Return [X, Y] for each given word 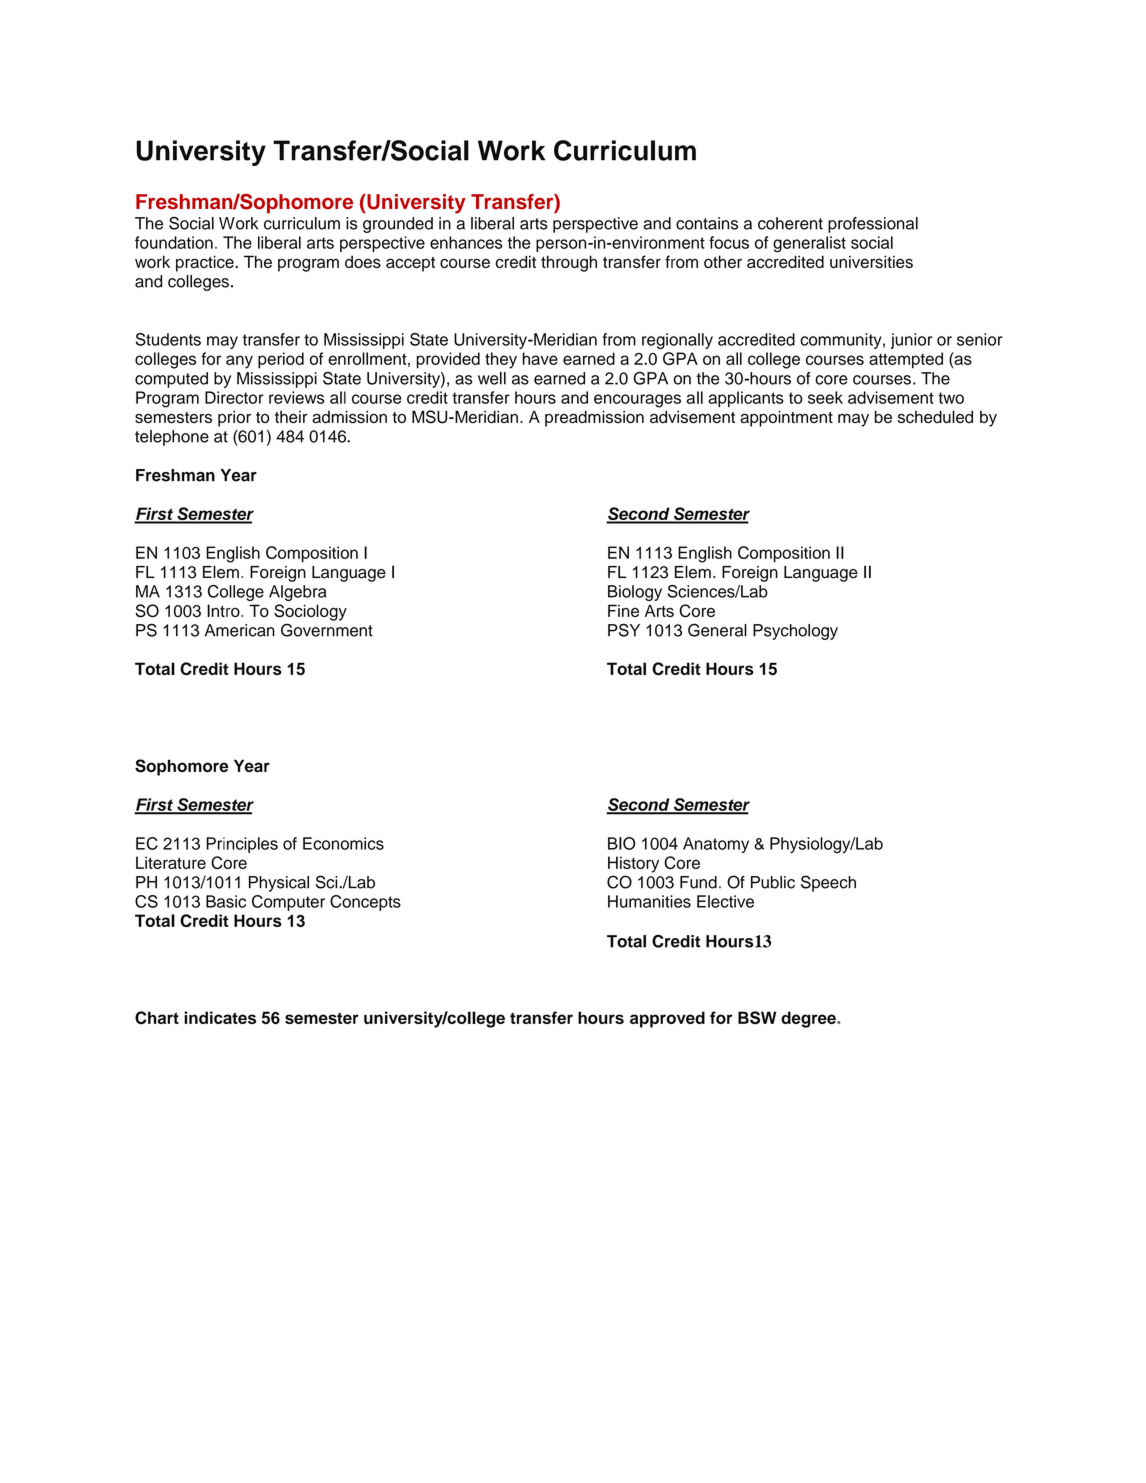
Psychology [795, 632]
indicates [220, 1017]
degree [809, 1019]
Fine [623, 610]
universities [871, 261]
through [569, 263]
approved [667, 1019]
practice [206, 263]
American [240, 630]
